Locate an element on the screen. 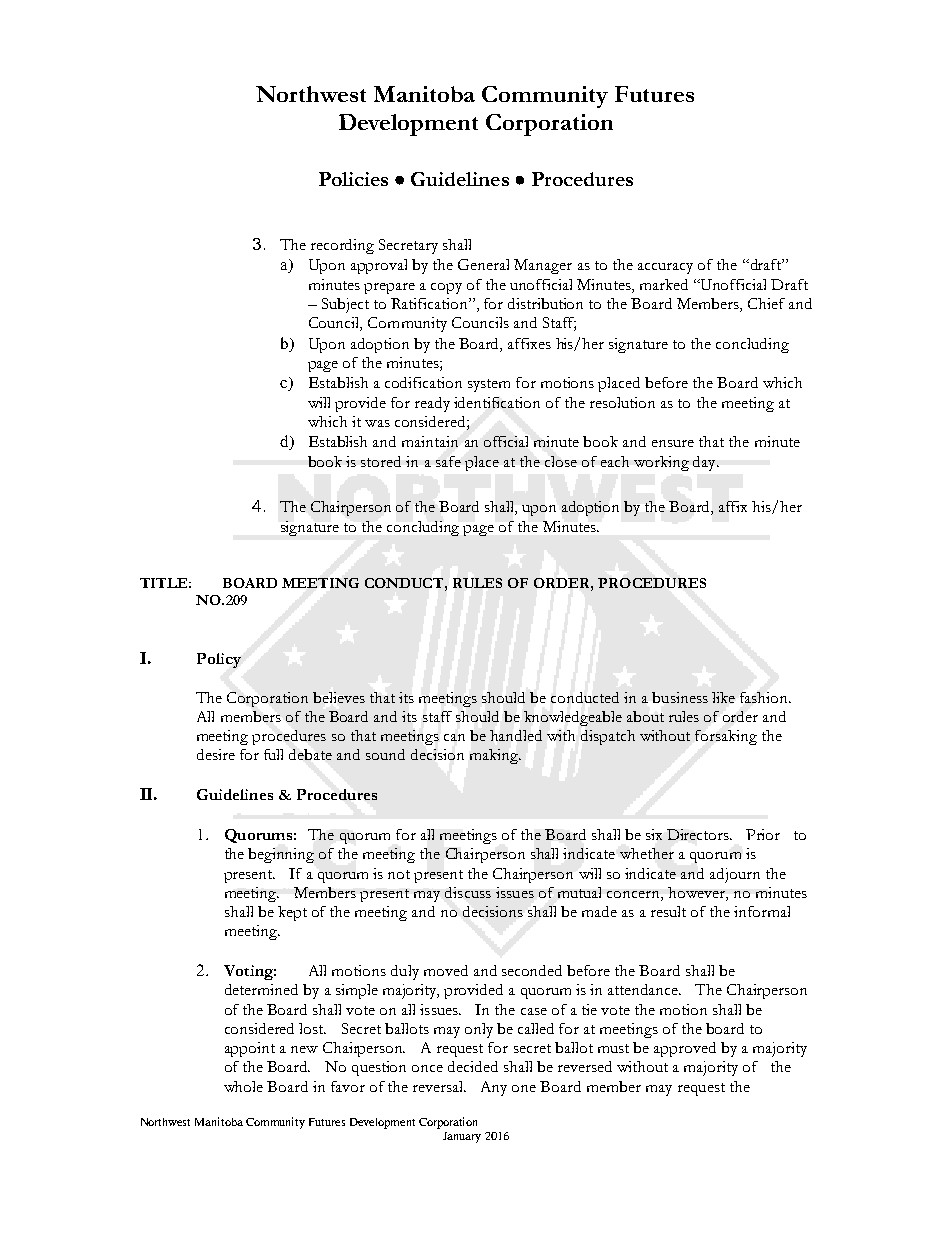 Image resolution: width=952 pixels, height=1233 pixels. Any is located at coordinates (494, 1088).
